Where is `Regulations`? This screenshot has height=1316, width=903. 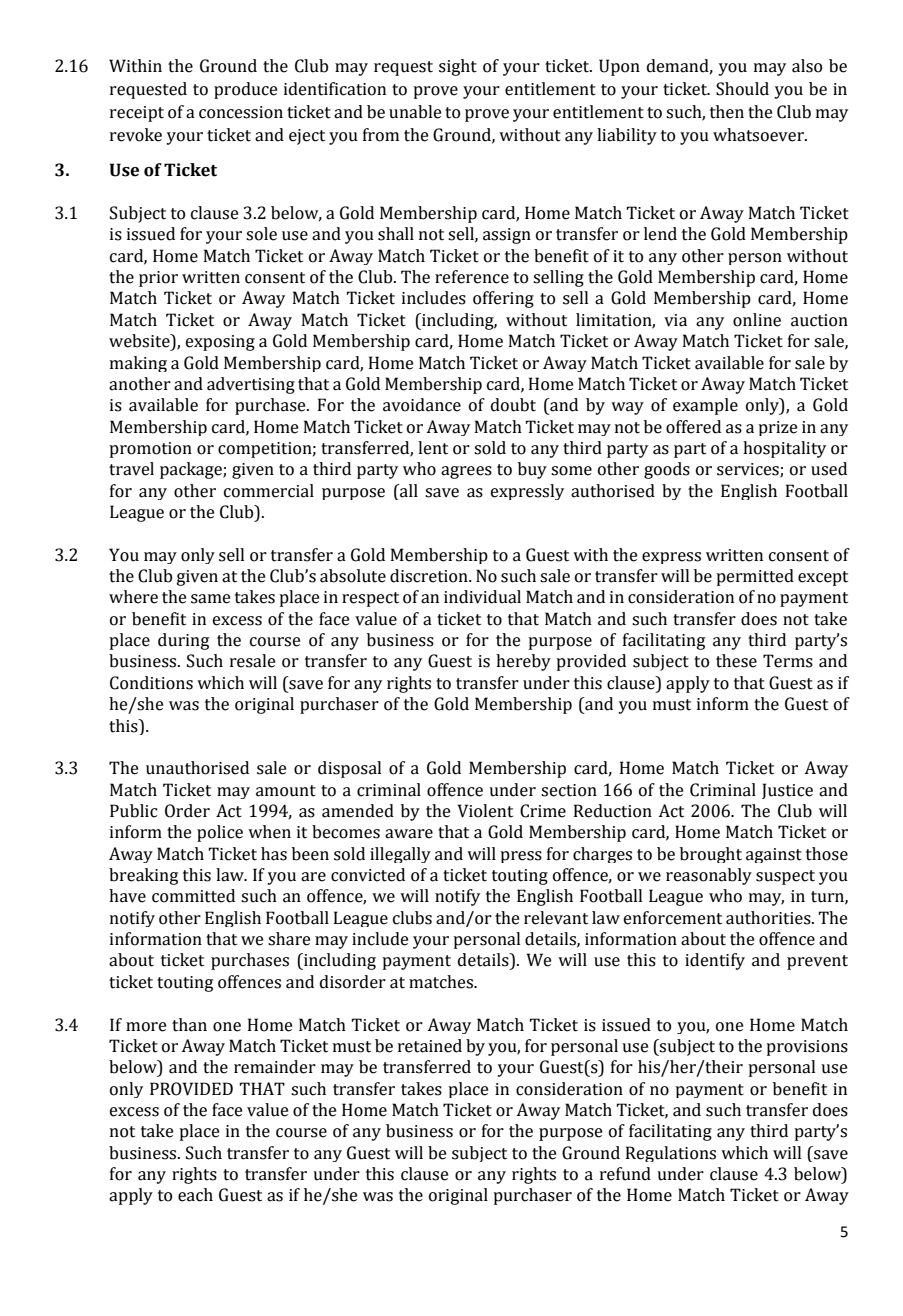
Regulations is located at coordinates (671, 1154).
